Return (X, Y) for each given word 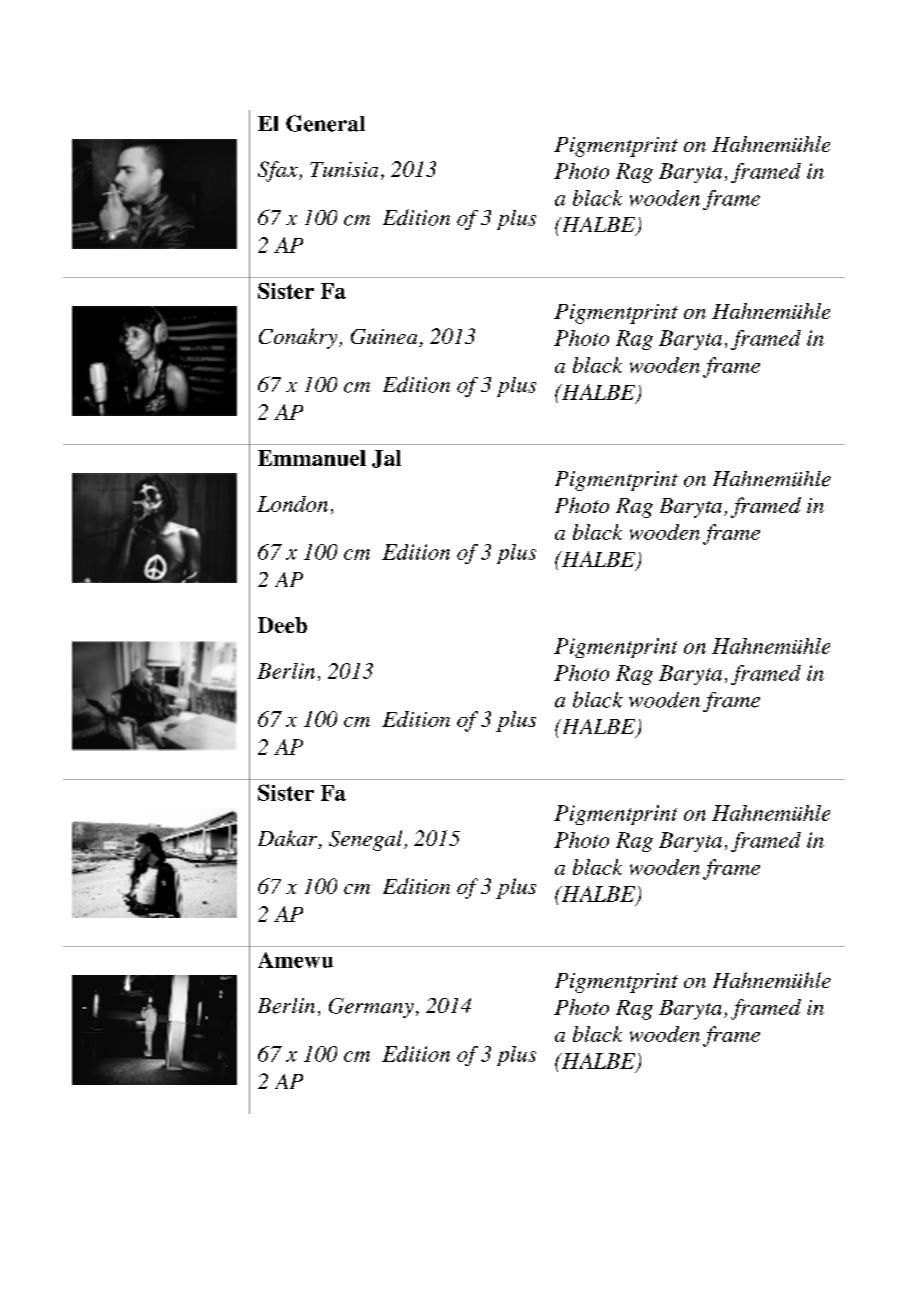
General (325, 123)
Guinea (385, 338)
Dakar (289, 839)
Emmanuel (312, 458)
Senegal (367, 840)
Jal (386, 459)
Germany (371, 1008)
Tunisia (344, 169)
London (292, 504)
